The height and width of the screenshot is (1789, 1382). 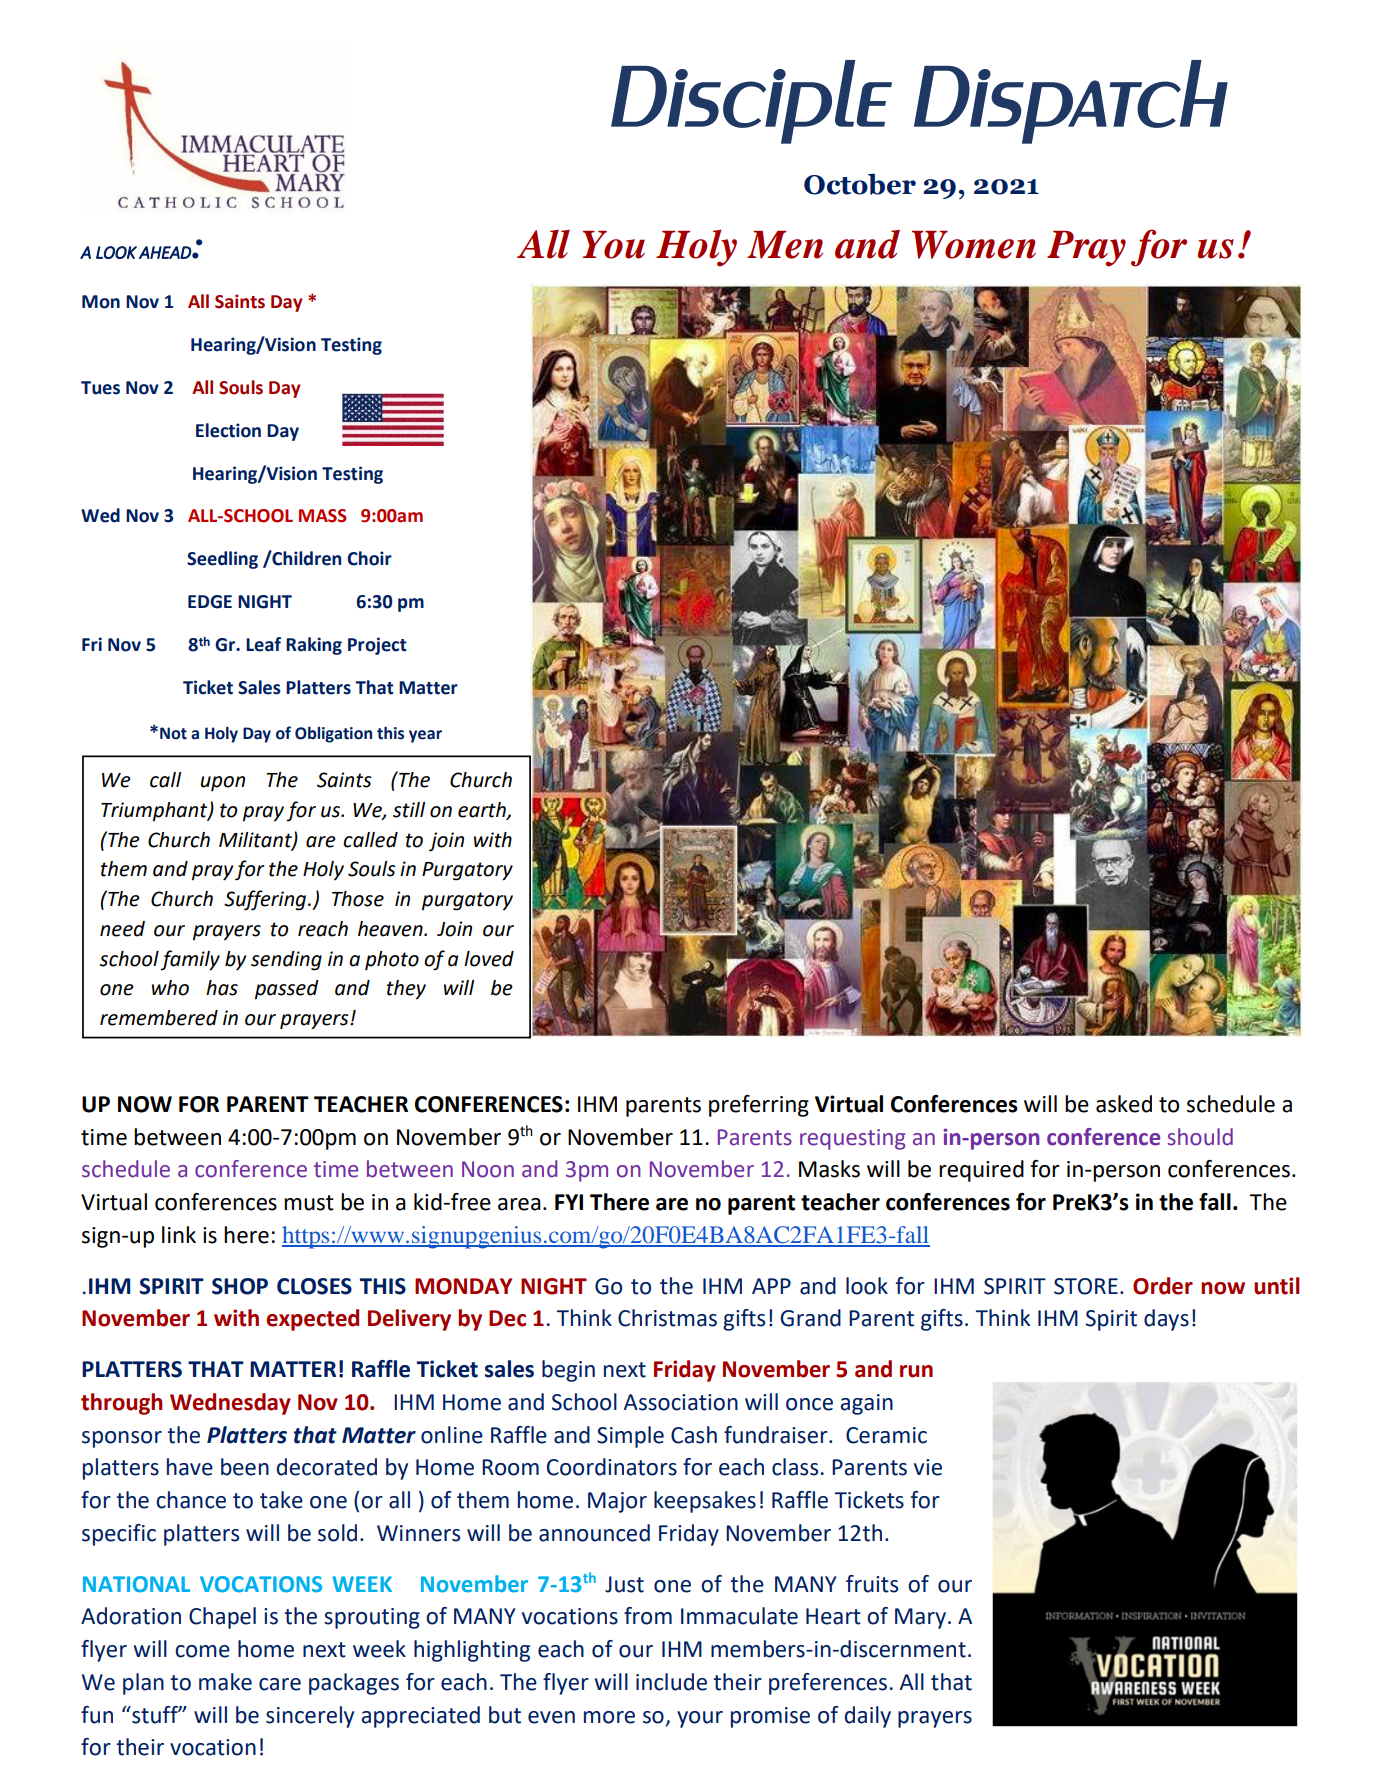 What do you see at coordinates (922, 1618) in the screenshot?
I see `Mary` at bounding box center [922, 1618].
